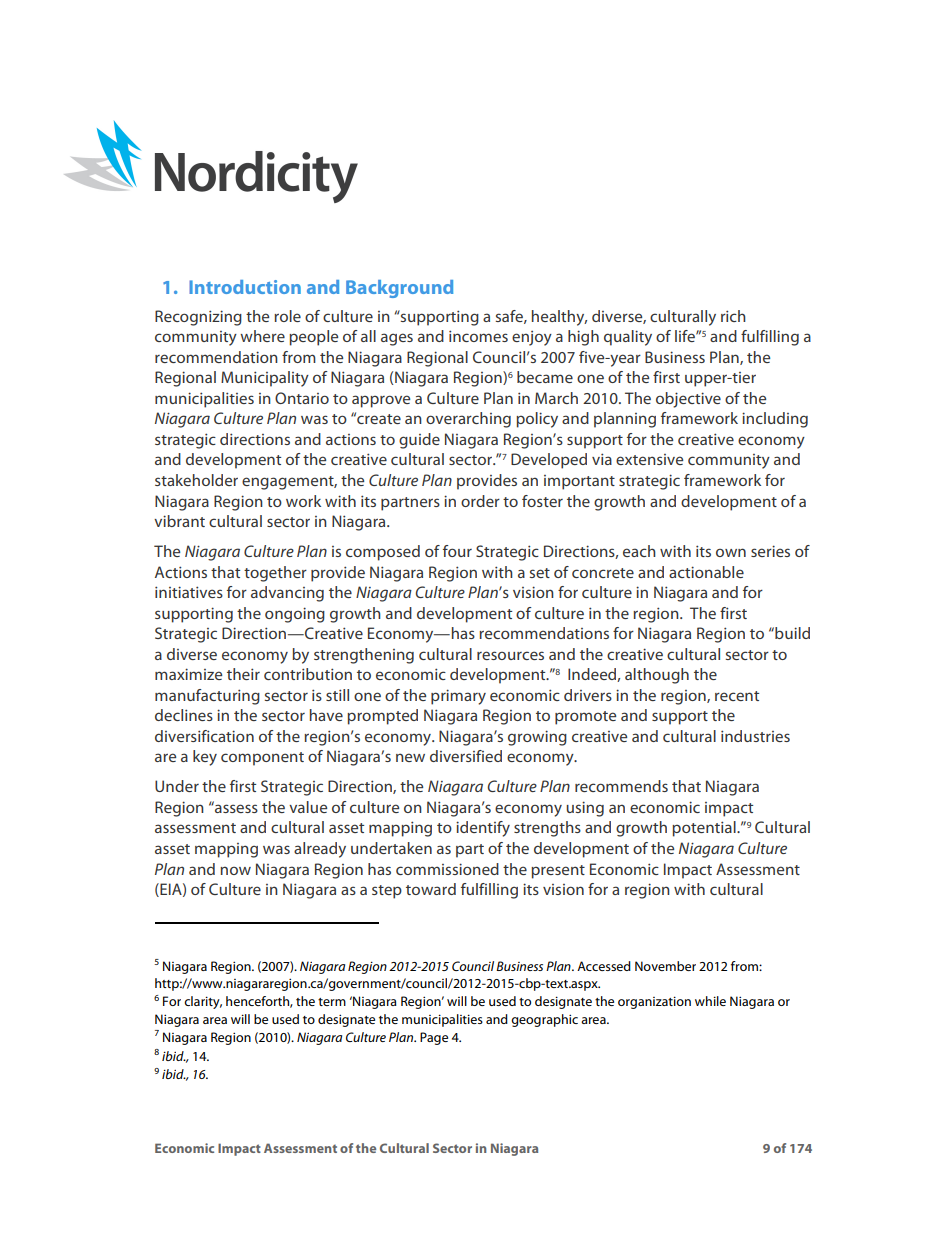 The image size is (952, 1233). Describe the element at coordinates (733, 316) in the screenshot. I see `rich` at that location.
